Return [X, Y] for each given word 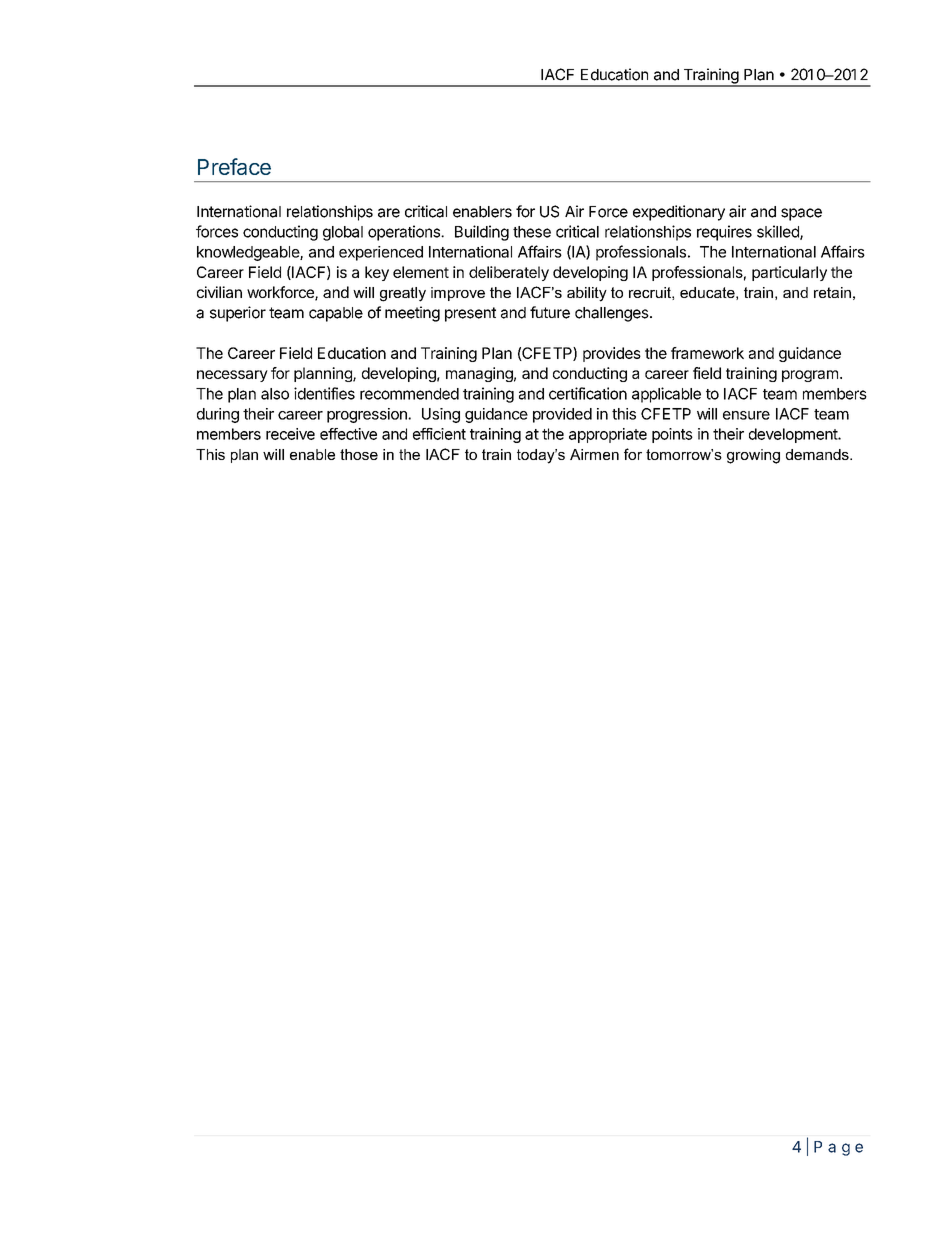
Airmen [594, 454]
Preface [234, 166]
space [801, 214]
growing [753, 456]
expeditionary [679, 213]
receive [290, 434]
